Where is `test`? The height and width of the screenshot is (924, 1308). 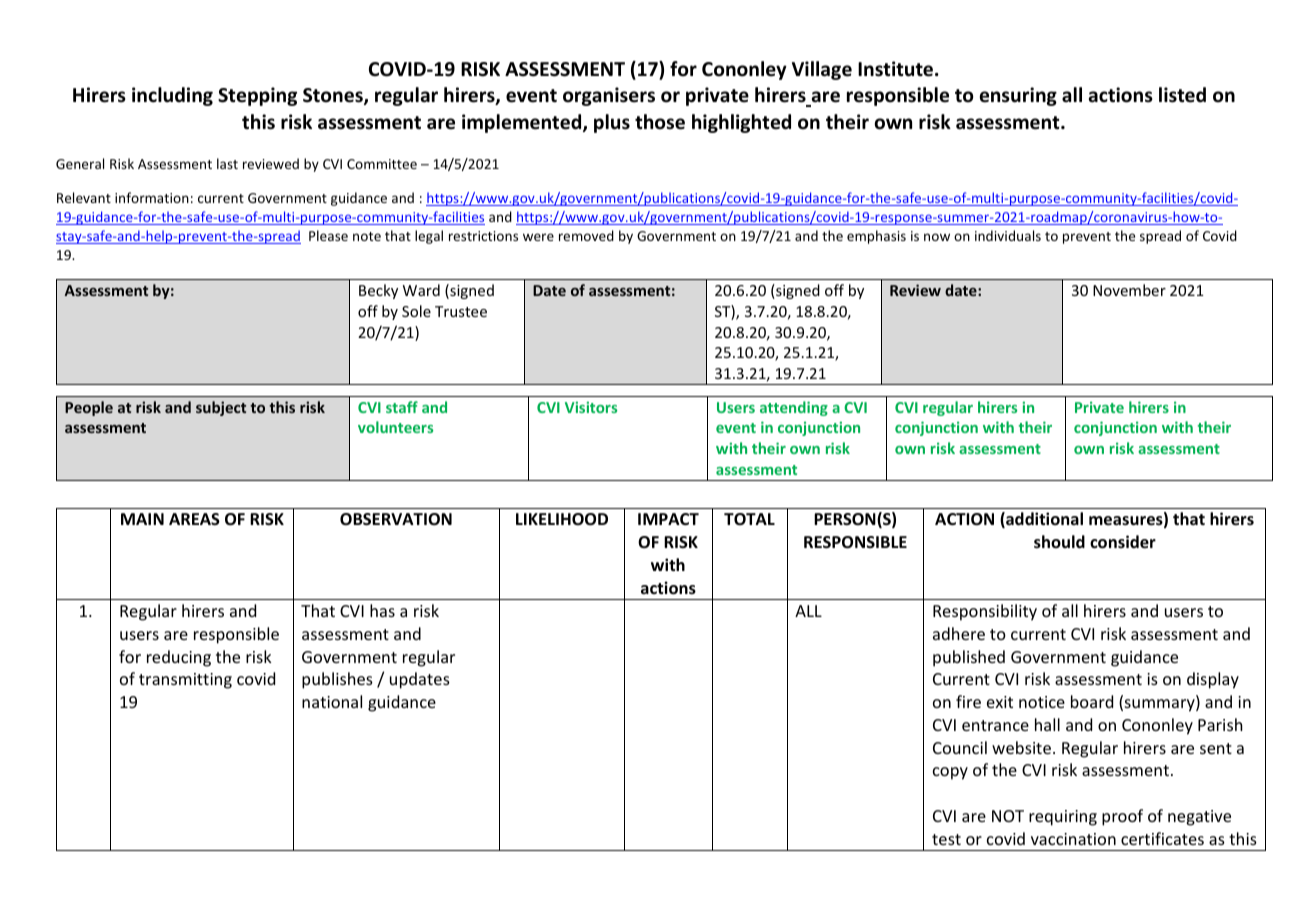 test is located at coordinates (946, 839).
